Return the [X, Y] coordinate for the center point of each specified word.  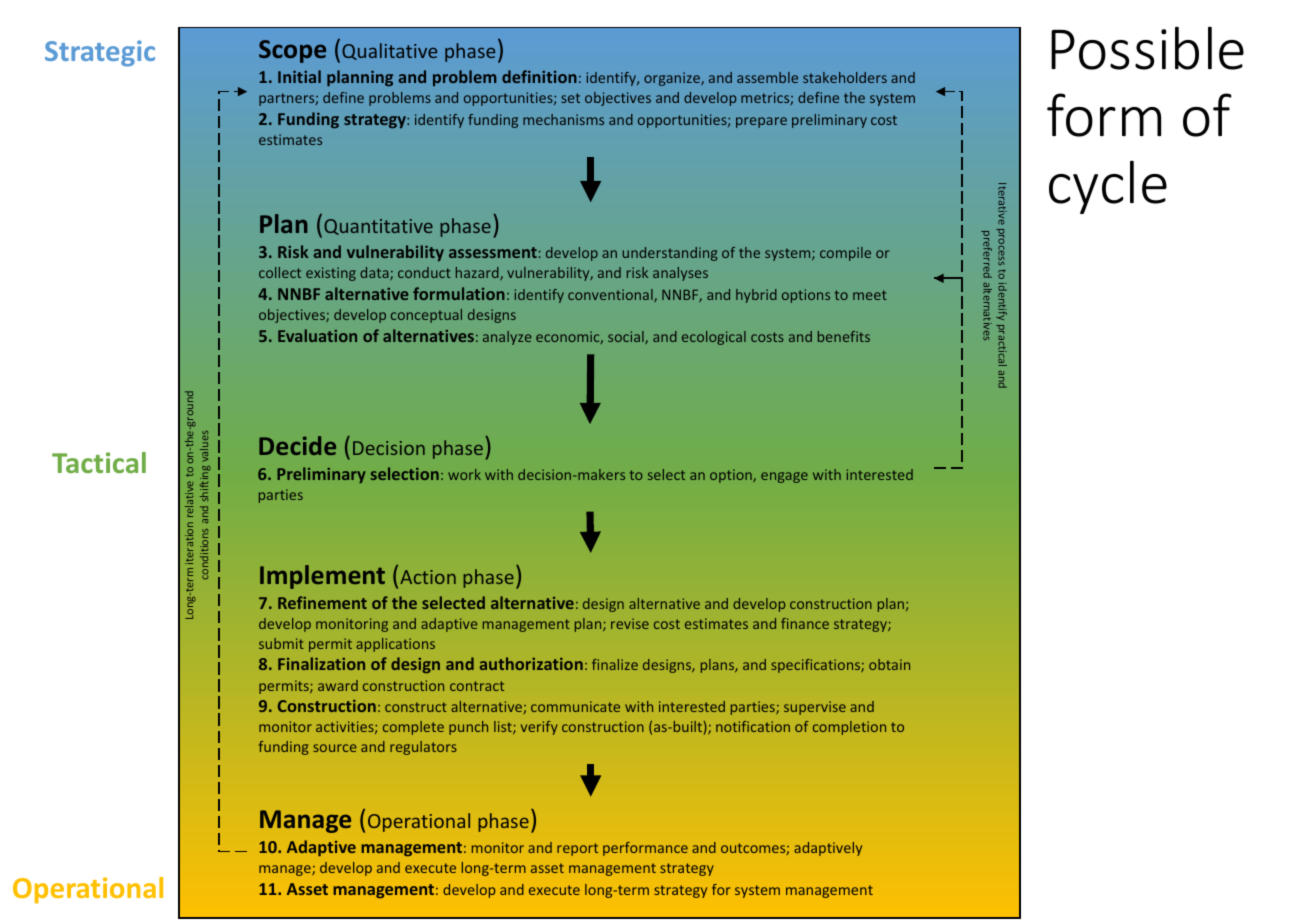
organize [673, 79]
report [577, 849]
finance [805, 623]
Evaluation [317, 335]
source [335, 748]
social [627, 337]
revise [630, 623]
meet [870, 295]
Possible [1147, 48]
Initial [299, 76]
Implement [322, 577]
